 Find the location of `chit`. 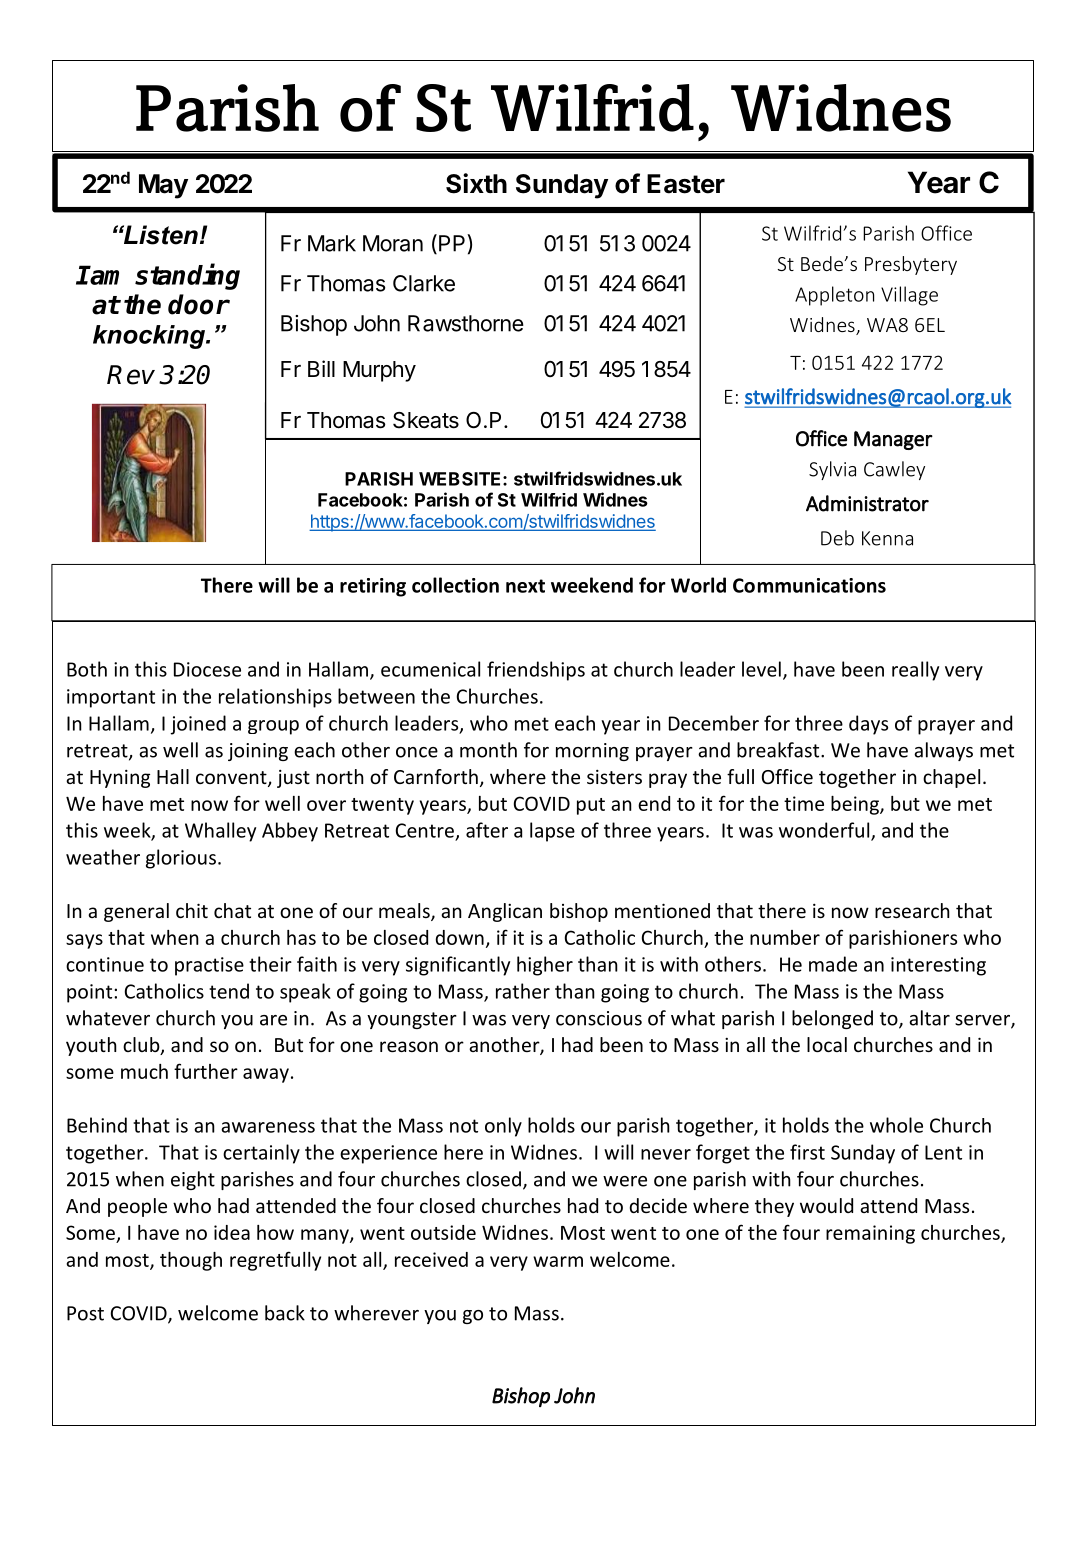

chit is located at coordinates (192, 910).
